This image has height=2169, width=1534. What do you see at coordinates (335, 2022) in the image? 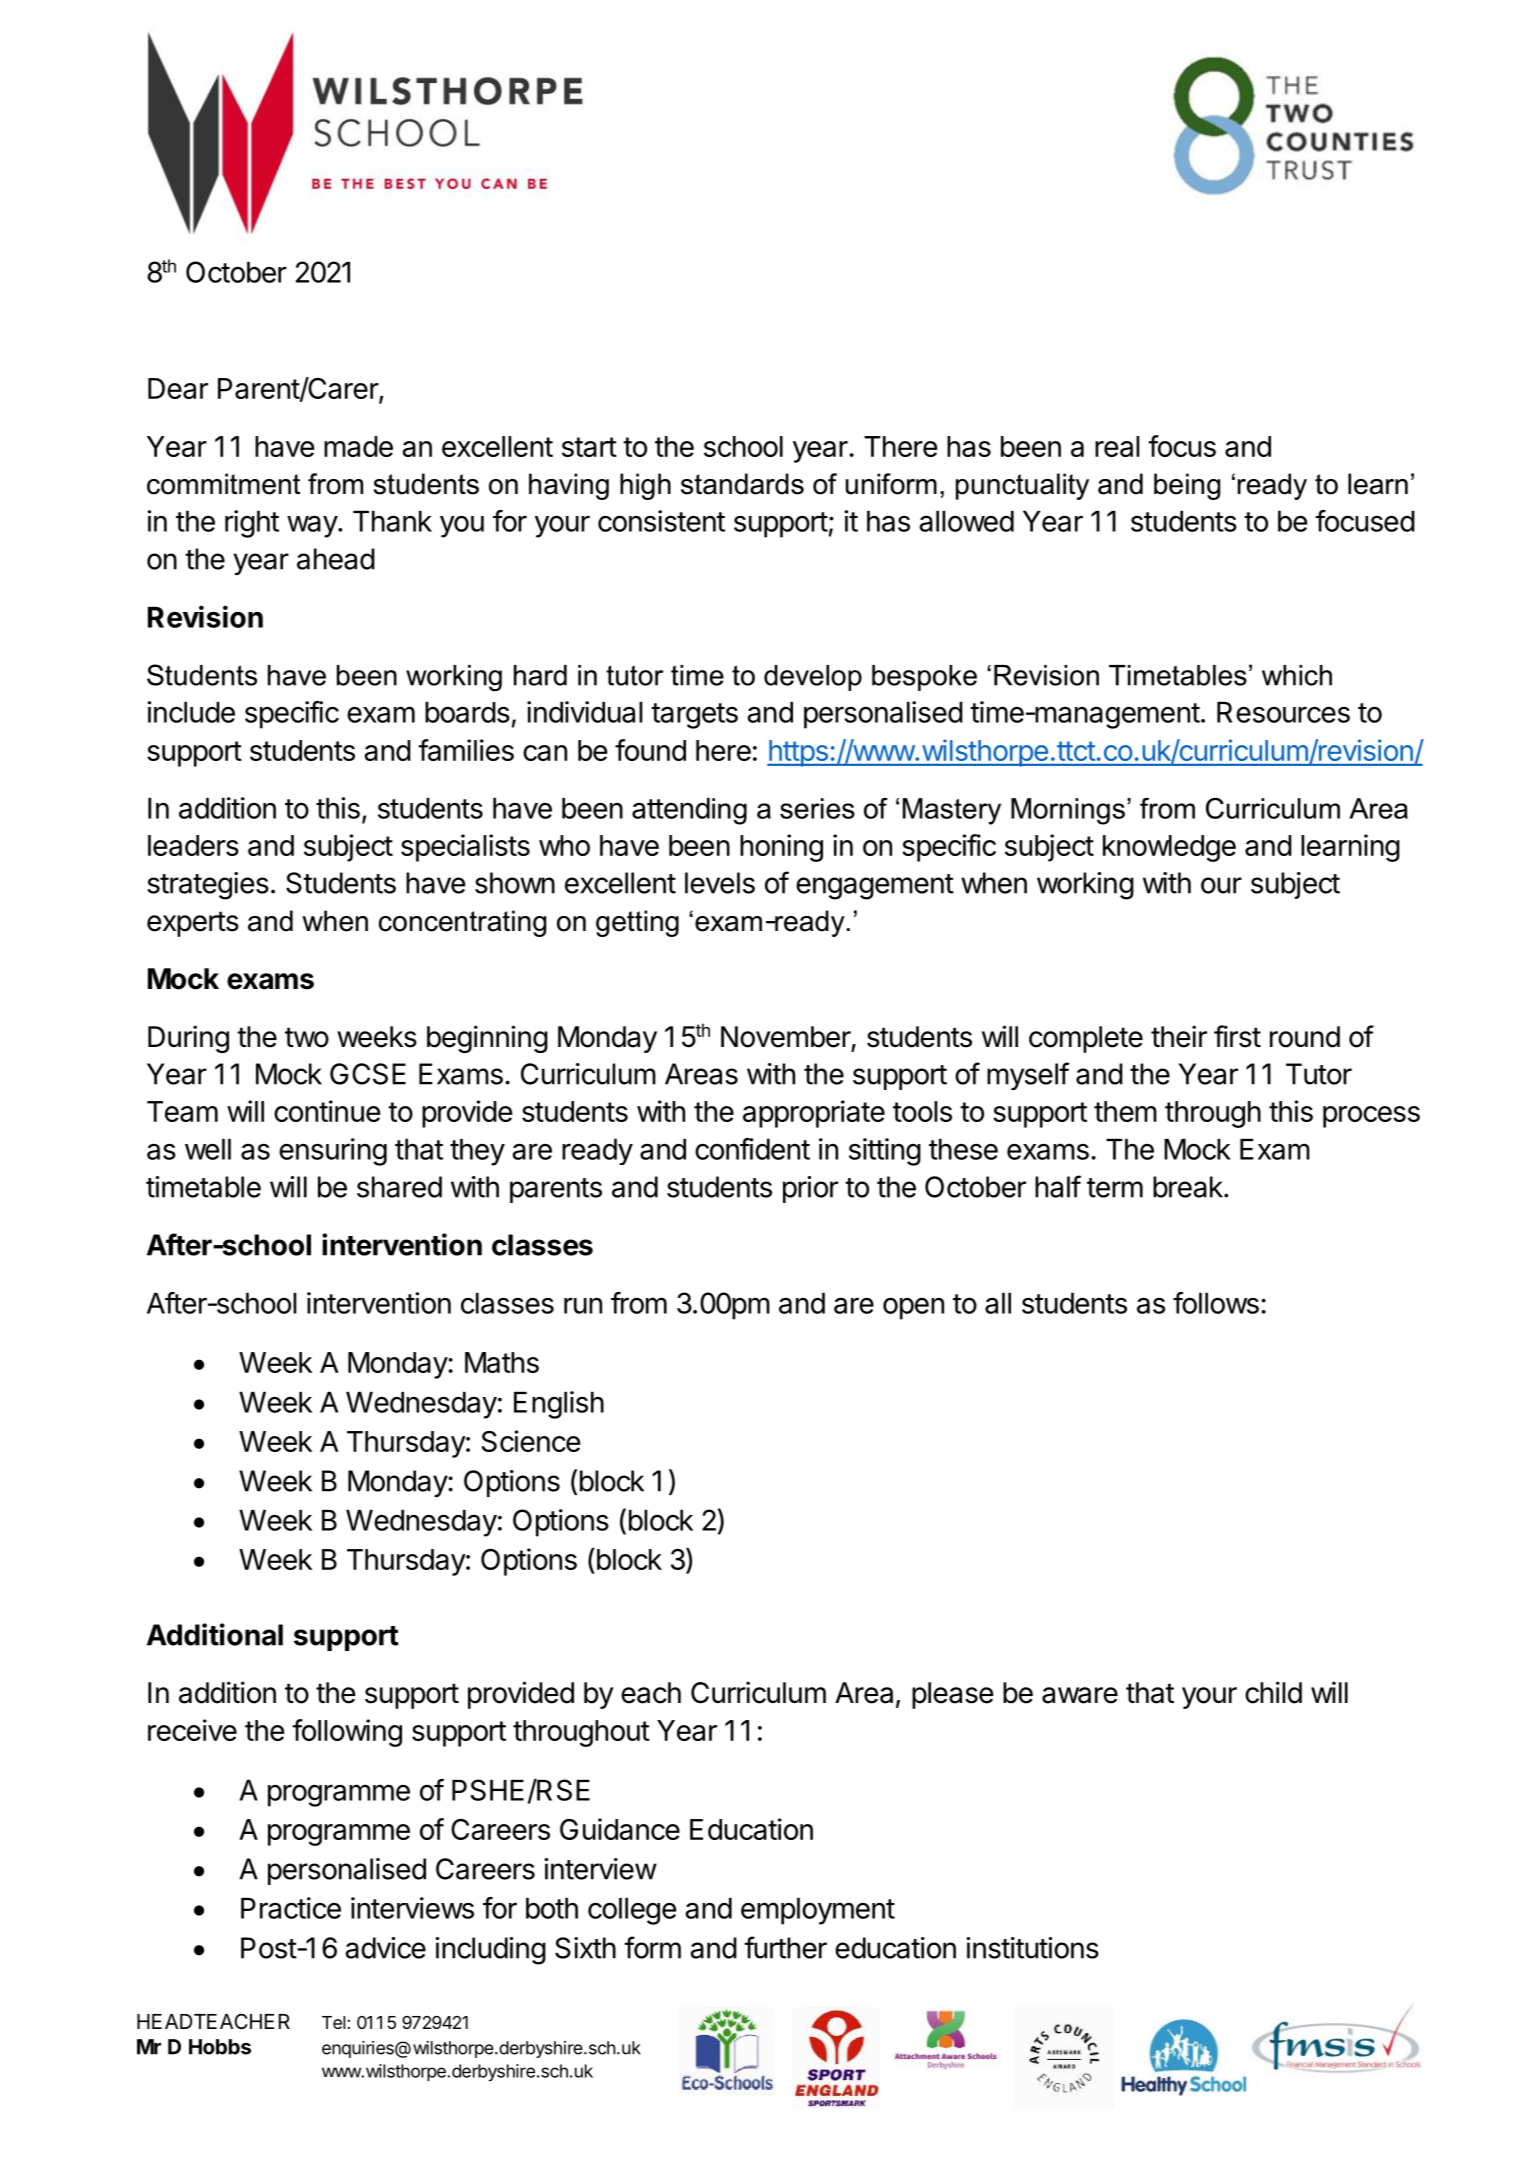
I see `Tel` at bounding box center [335, 2022].
